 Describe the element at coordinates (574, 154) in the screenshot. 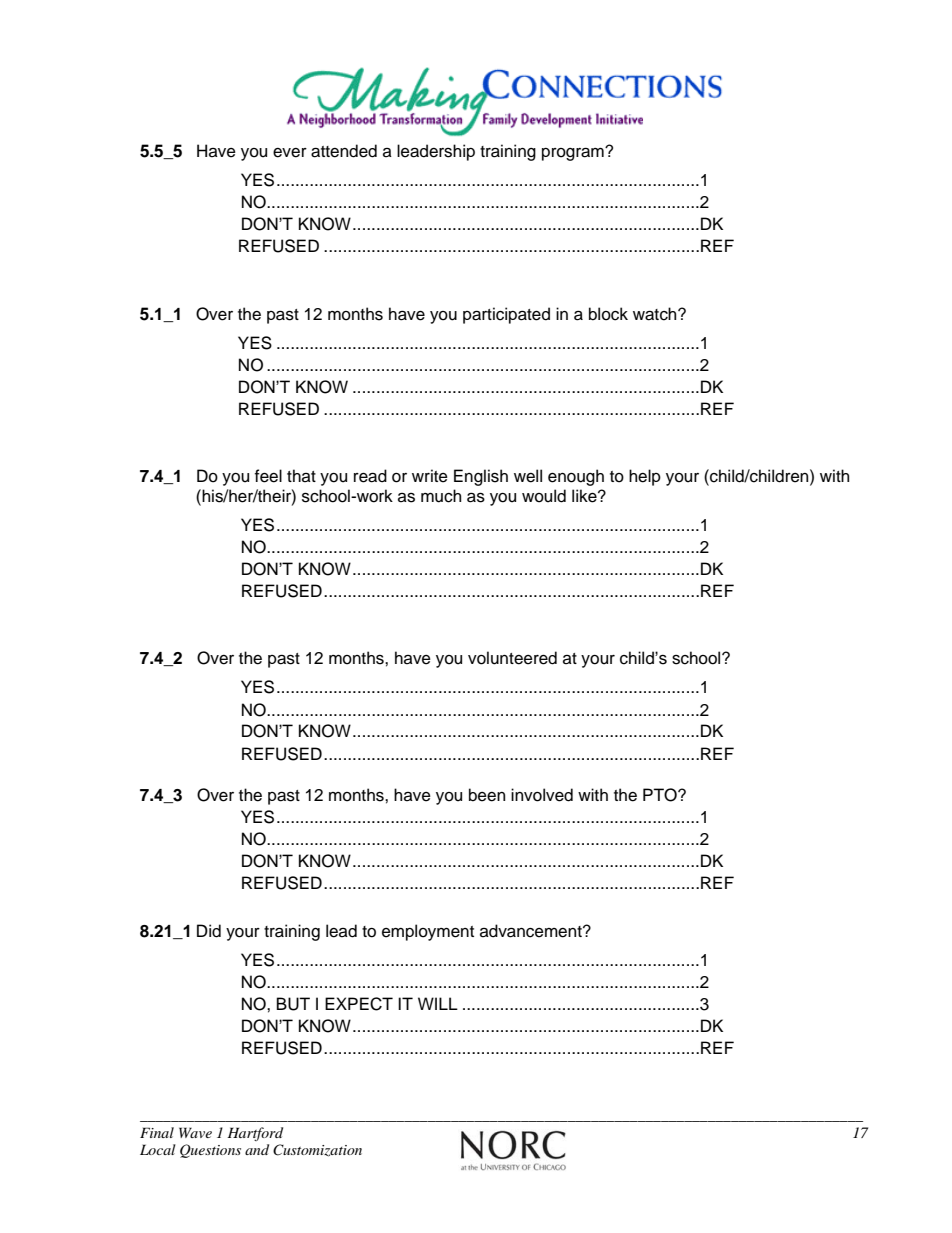

I see `program` at that location.
